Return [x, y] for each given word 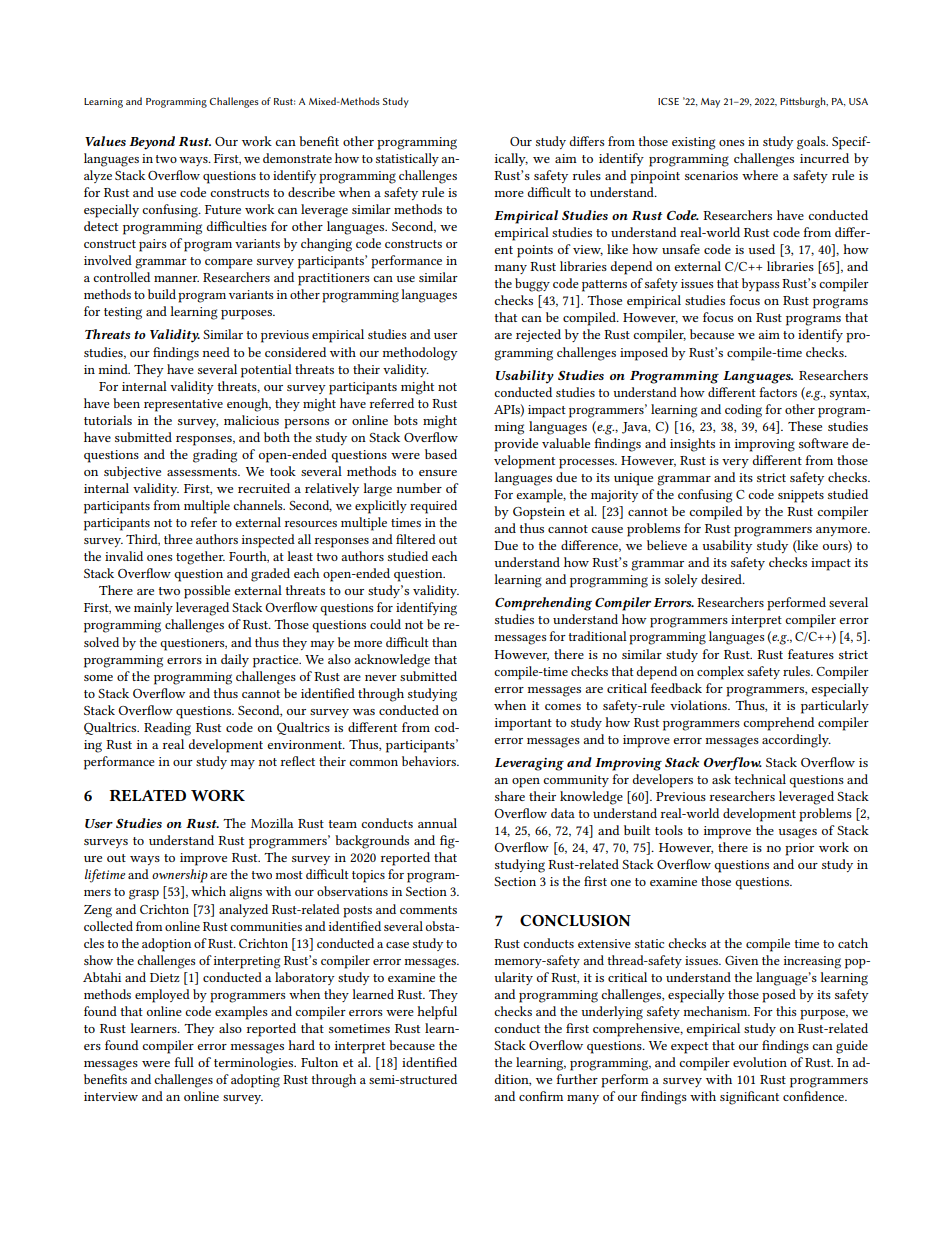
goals [812, 143]
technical [760, 779]
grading [215, 456]
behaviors [430, 761]
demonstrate [297, 158]
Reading [167, 729]
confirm [541, 1096]
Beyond [152, 143]
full [184, 1062]
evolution [760, 1062]
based [441, 454]
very [735, 463]
